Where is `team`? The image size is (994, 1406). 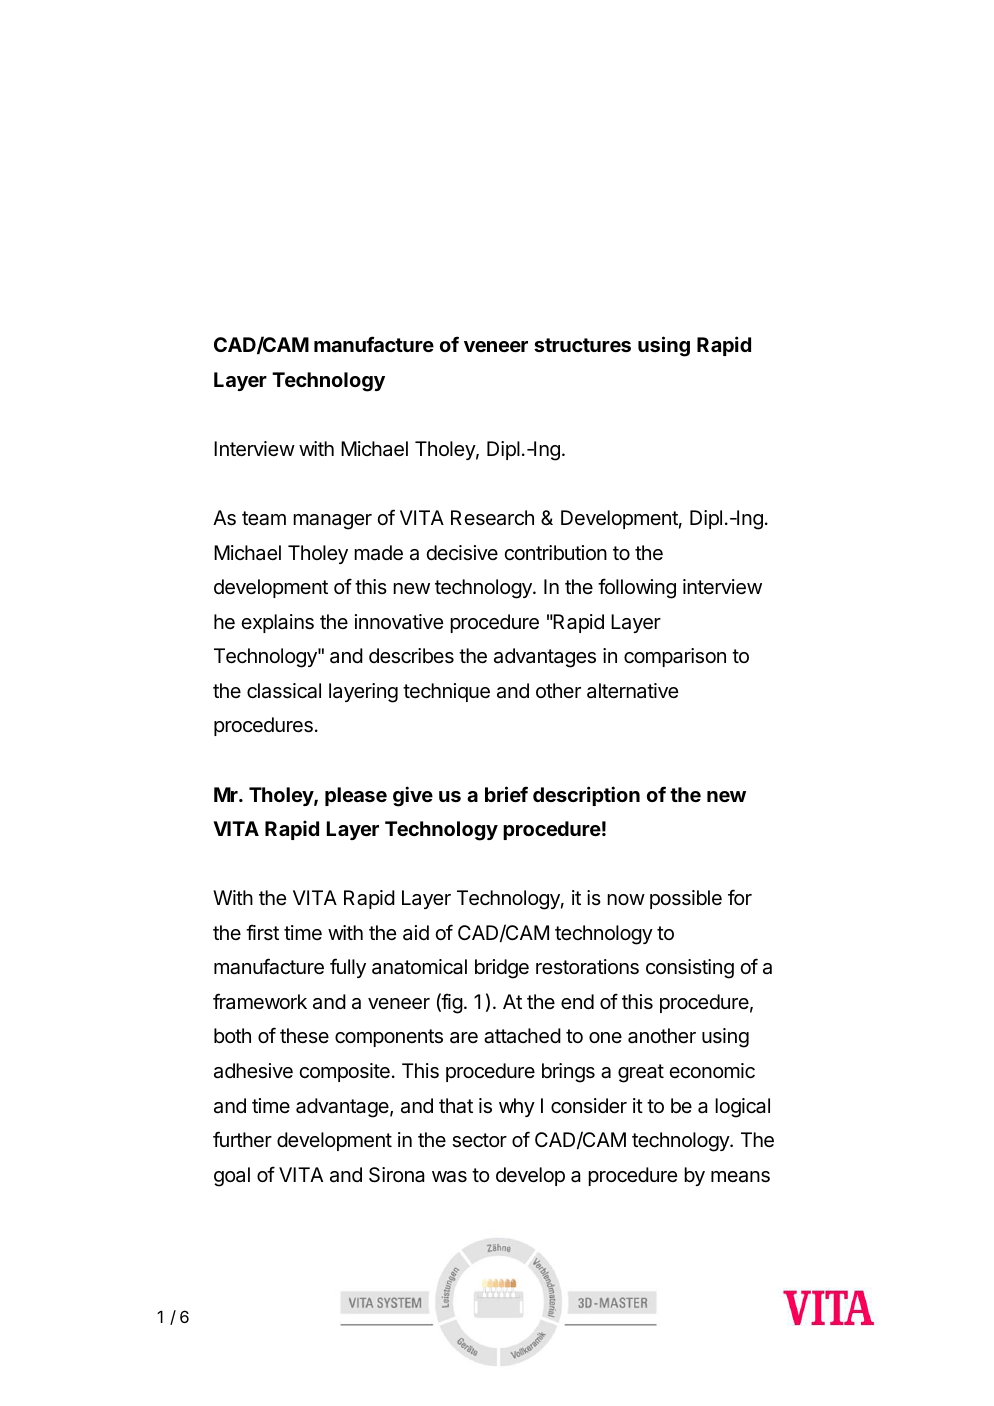 team is located at coordinates (264, 518).
